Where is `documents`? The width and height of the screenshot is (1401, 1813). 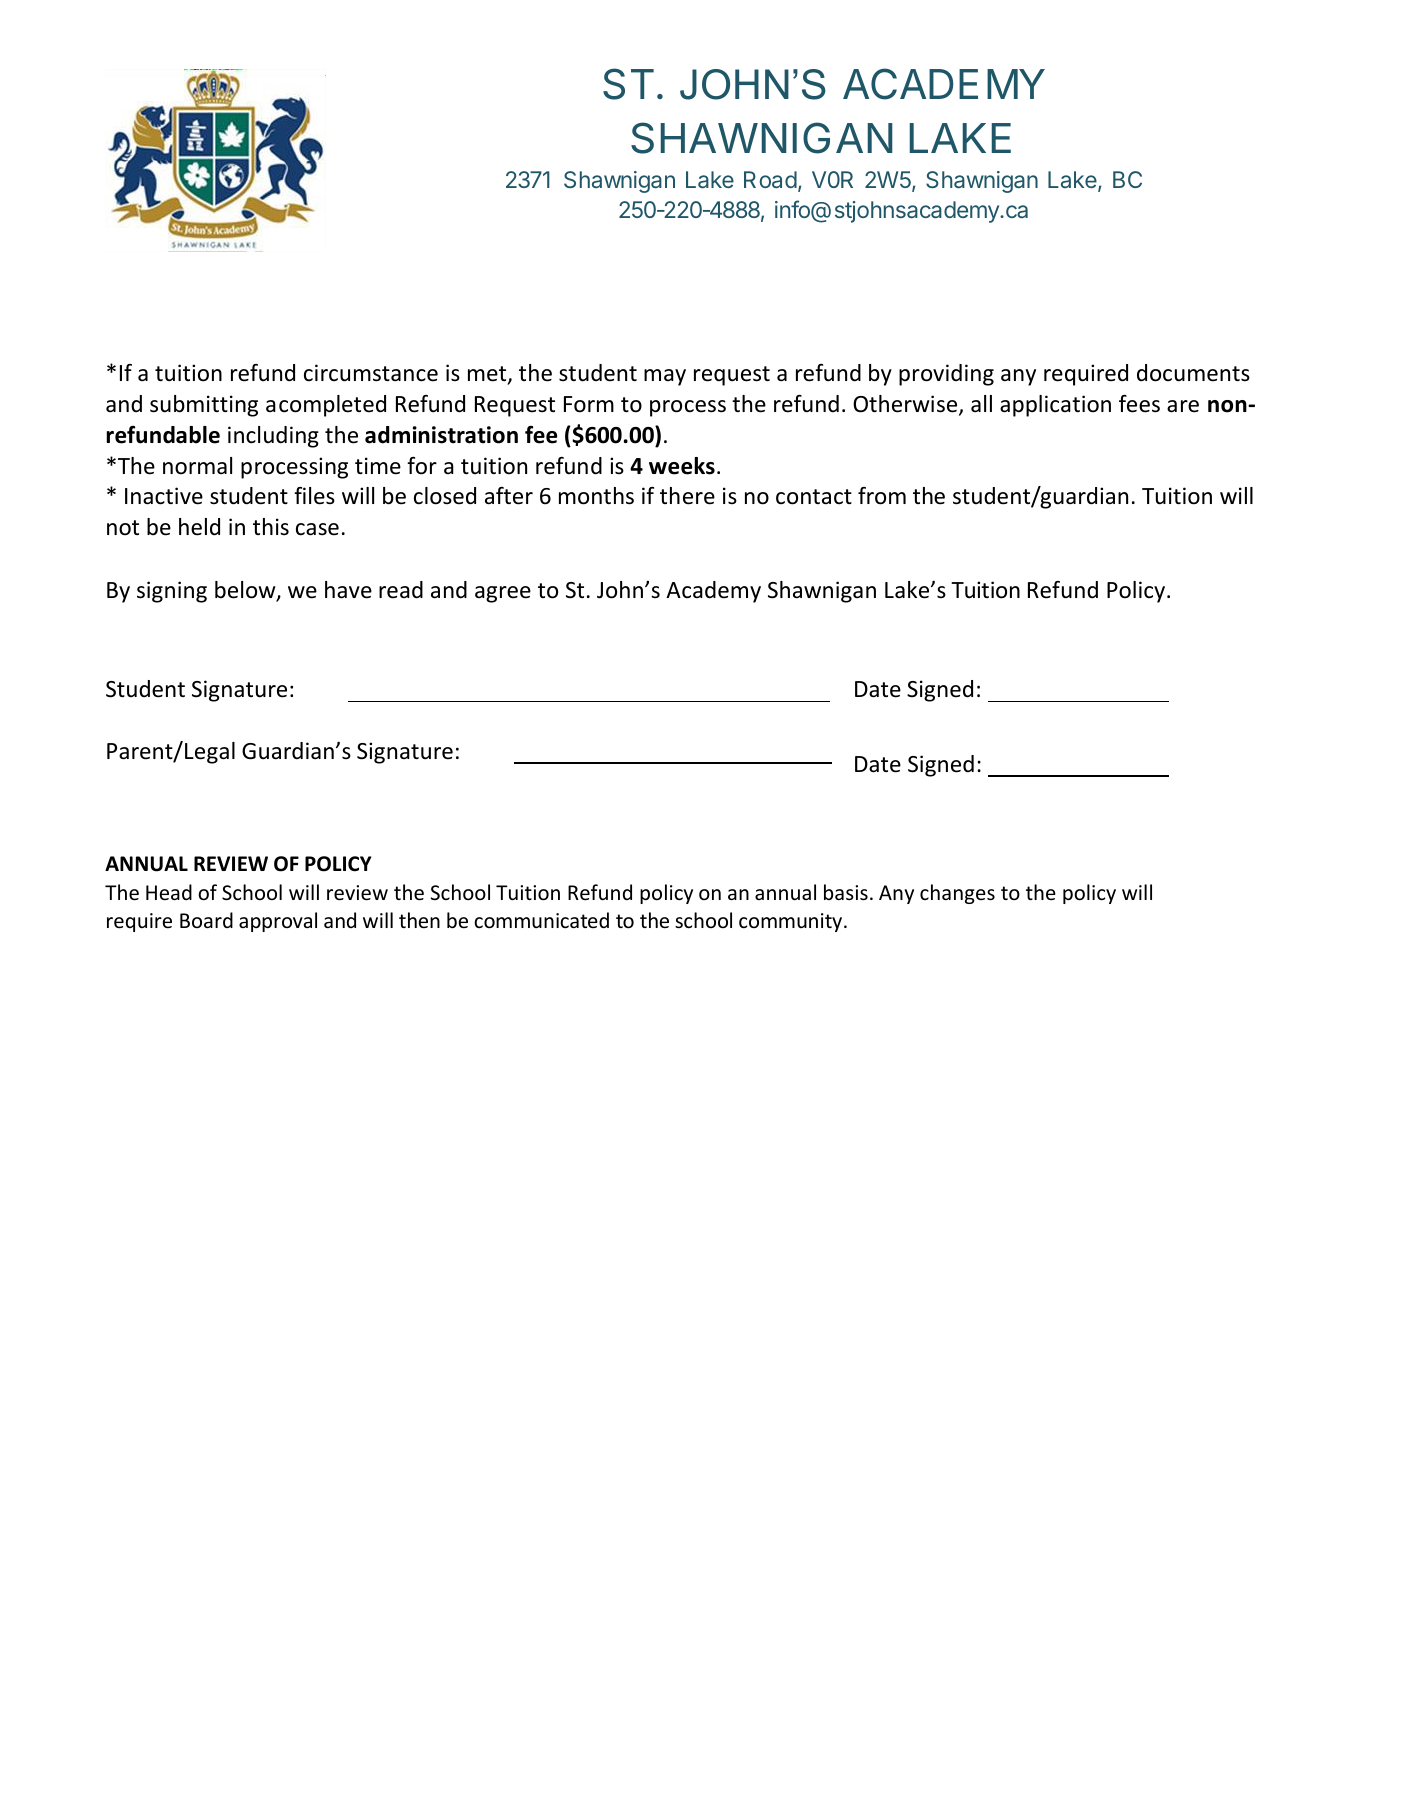 documents is located at coordinates (1193, 373).
